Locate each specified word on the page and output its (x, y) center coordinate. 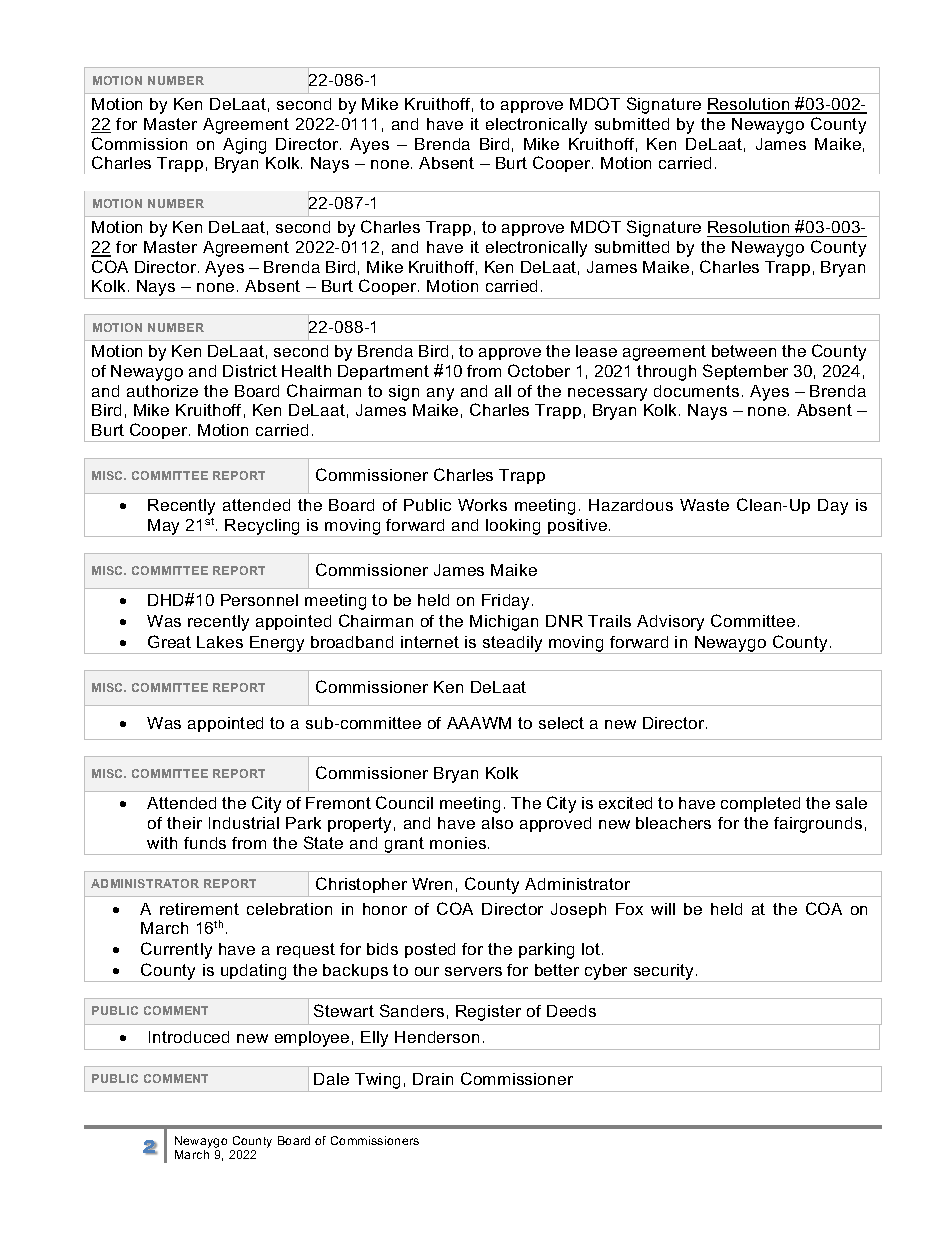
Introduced (189, 1037)
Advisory (670, 623)
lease (596, 351)
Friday (507, 602)
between (744, 351)
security (664, 973)
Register (488, 1013)
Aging (244, 146)
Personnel (259, 600)
